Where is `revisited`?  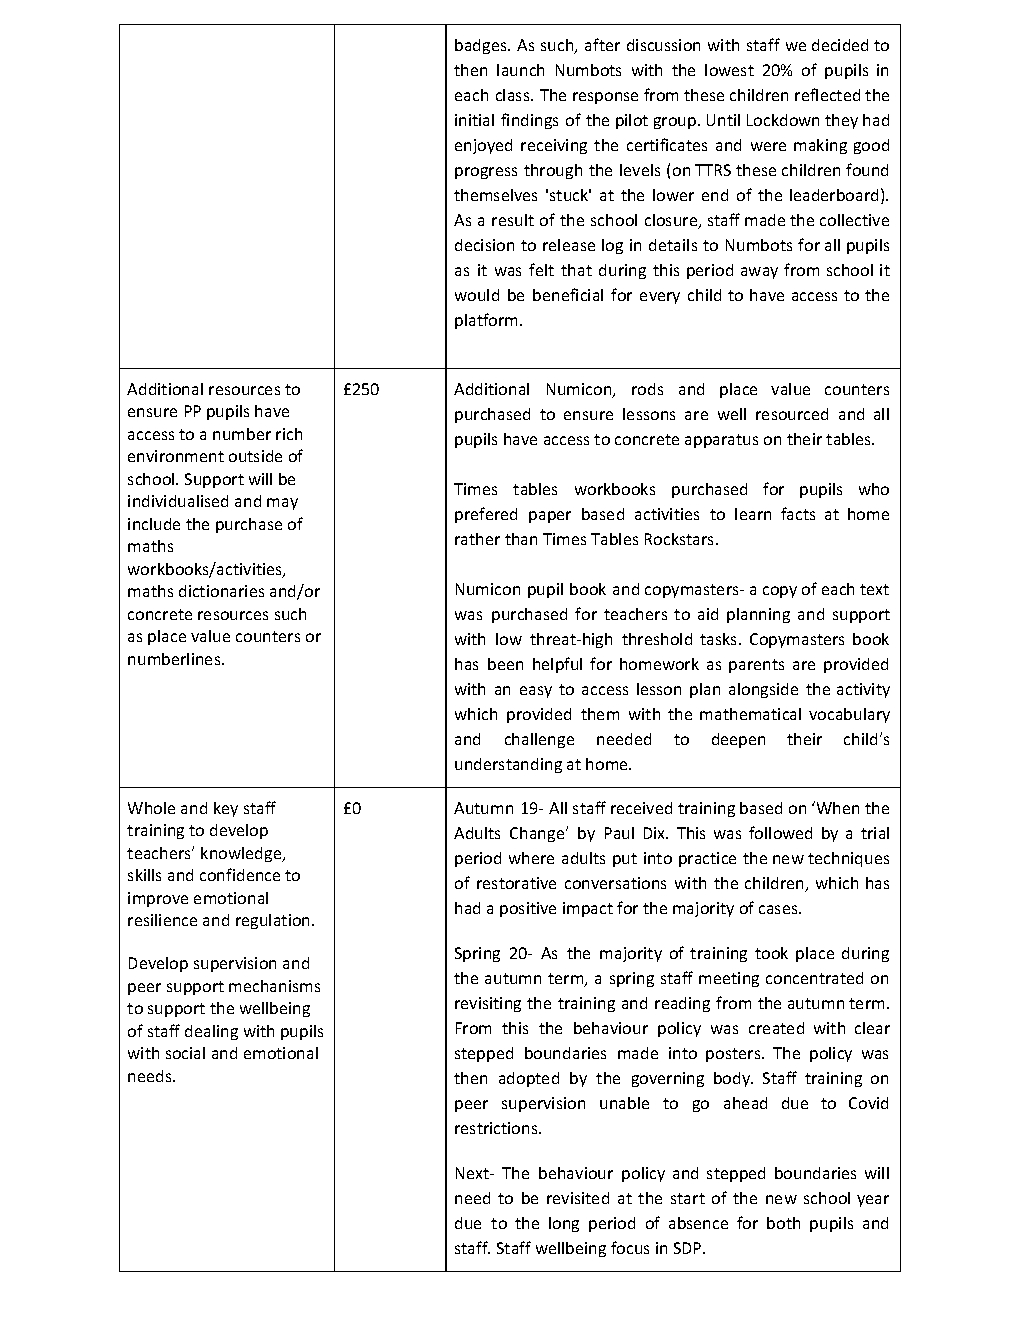 revisited is located at coordinates (578, 1198).
